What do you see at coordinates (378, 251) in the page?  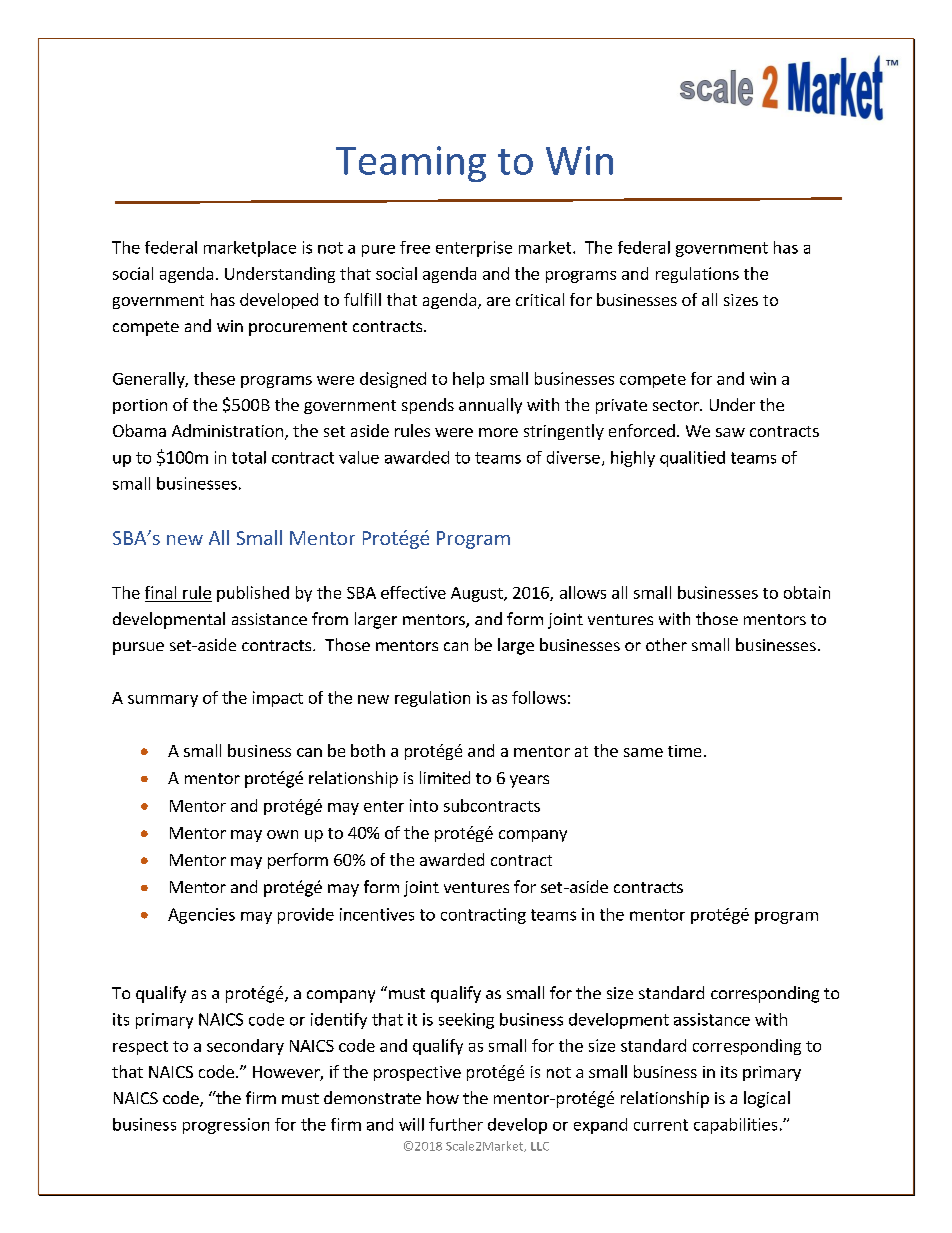 I see `pure` at bounding box center [378, 251].
